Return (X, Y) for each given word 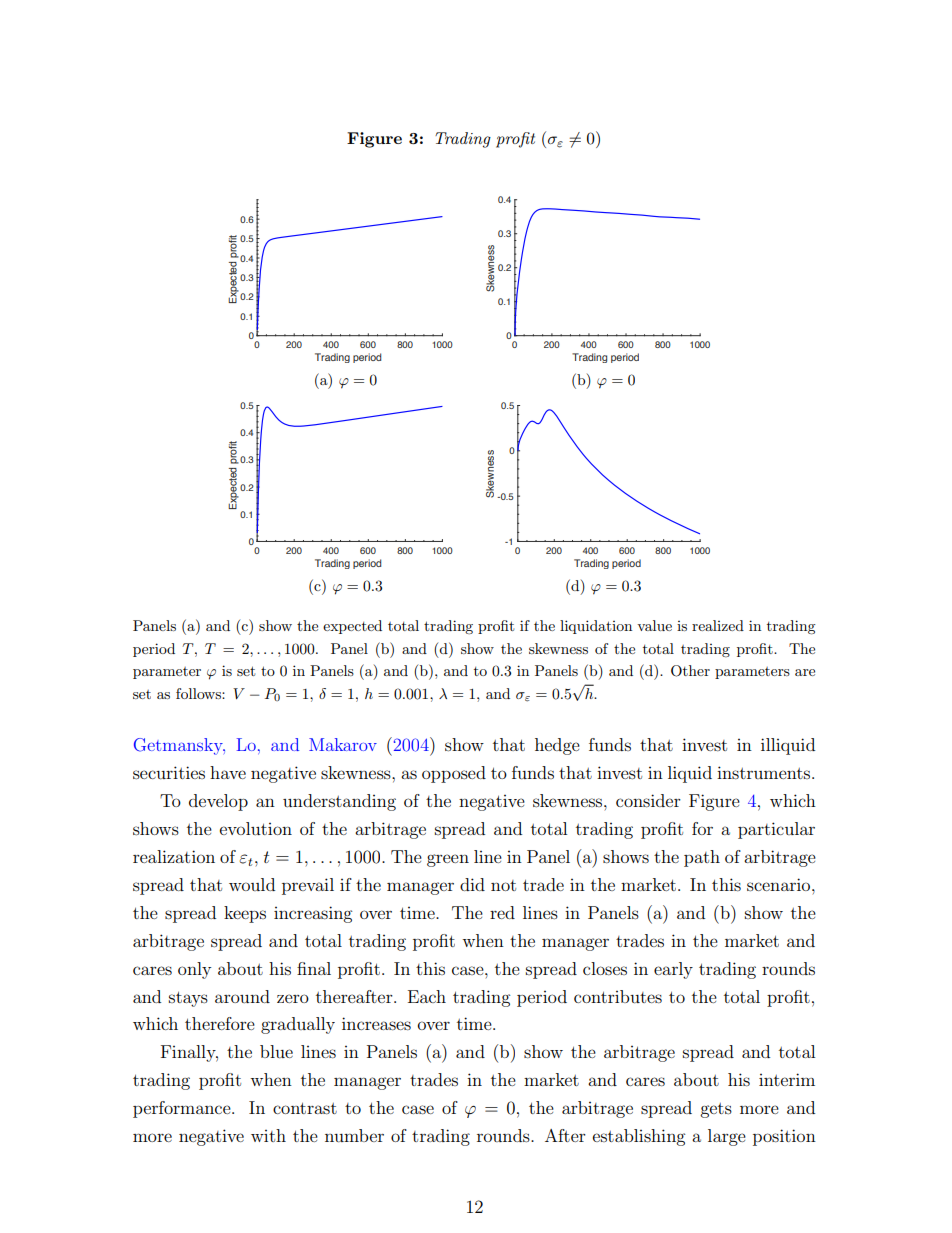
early (673, 970)
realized (718, 625)
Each (427, 996)
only (194, 970)
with (268, 1135)
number (354, 1135)
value (654, 625)
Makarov (343, 744)
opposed (454, 774)
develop (218, 802)
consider (648, 800)
